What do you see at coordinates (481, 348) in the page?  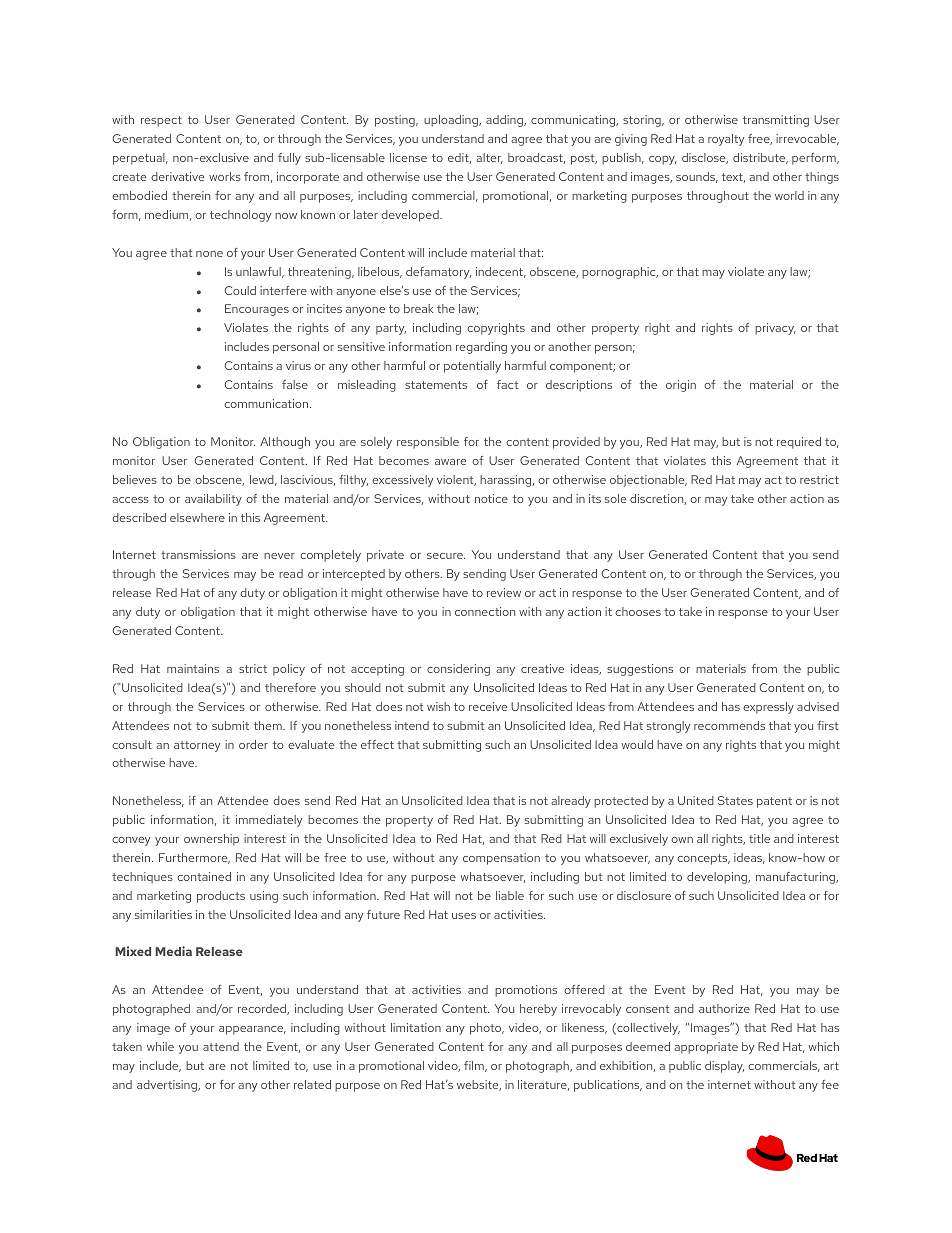 I see `regarding` at bounding box center [481, 348].
